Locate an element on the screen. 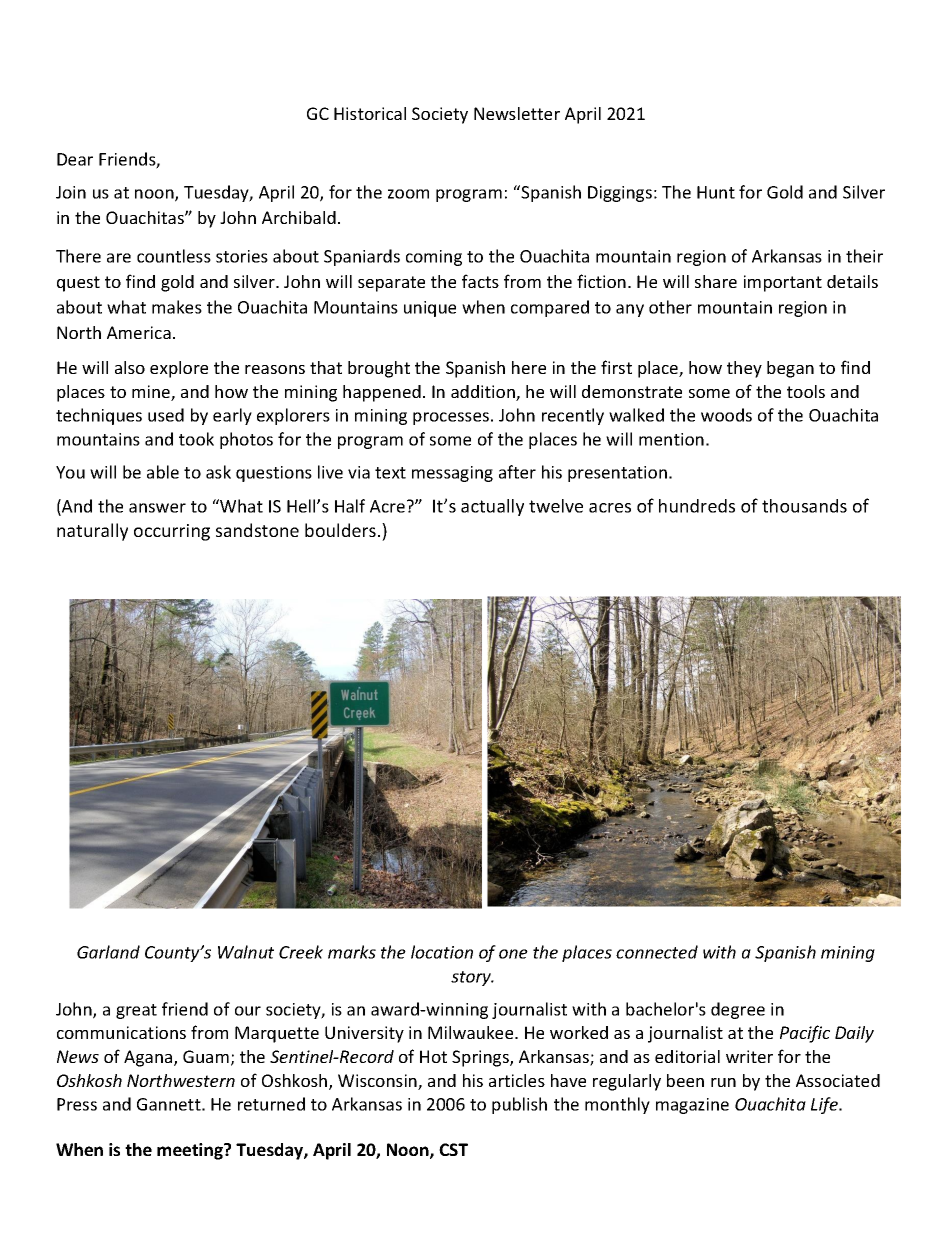 This screenshot has height=1233, width=952. connected is located at coordinates (657, 952).
